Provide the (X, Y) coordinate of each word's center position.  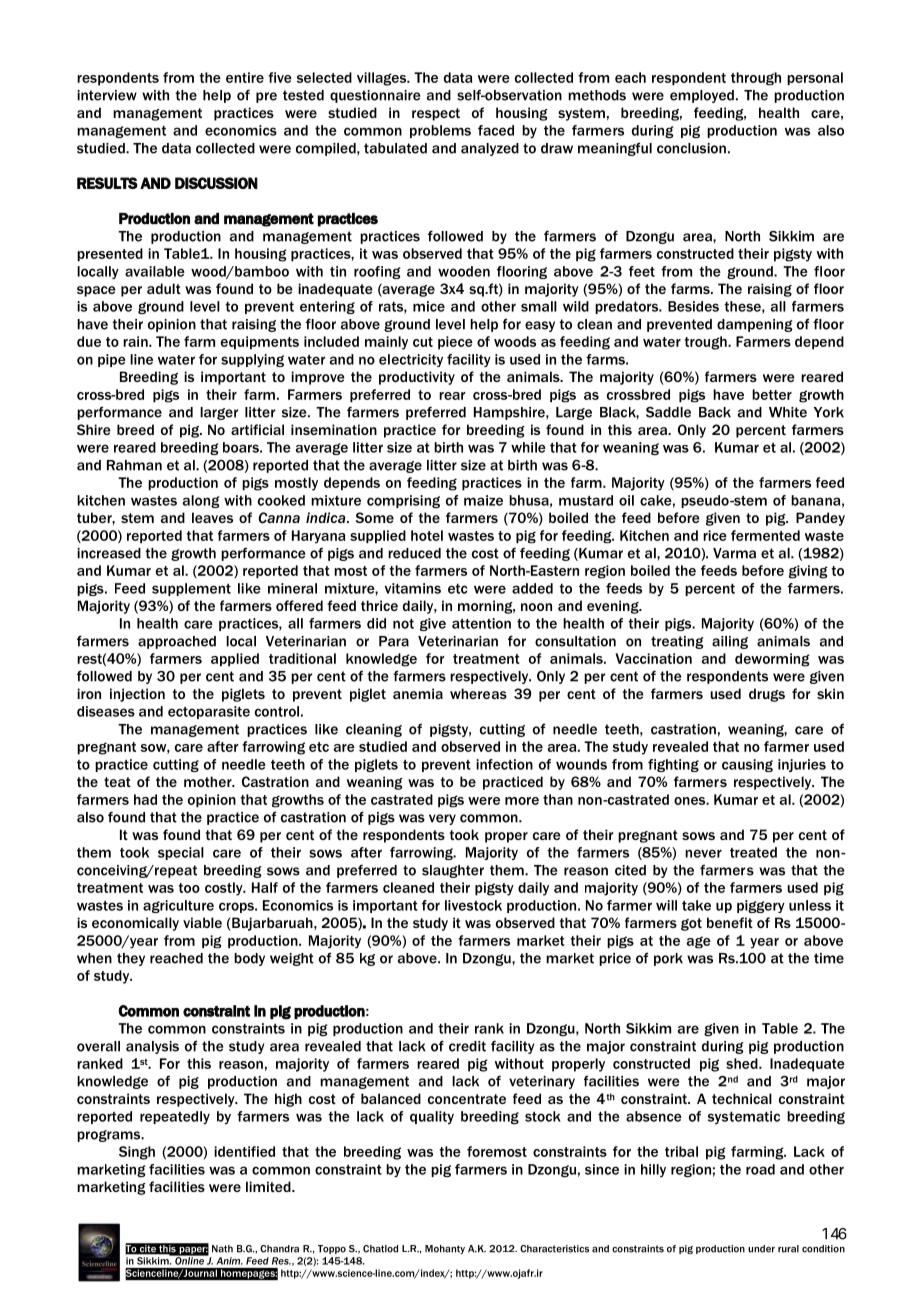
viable (202, 922)
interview (107, 95)
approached (177, 642)
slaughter (453, 871)
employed (702, 96)
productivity (417, 378)
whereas (478, 693)
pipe (112, 360)
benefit (730, 922)
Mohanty (445, 1249)
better (772, 394)
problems (440, 131)
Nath (222, 1249)
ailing (730, 642)
